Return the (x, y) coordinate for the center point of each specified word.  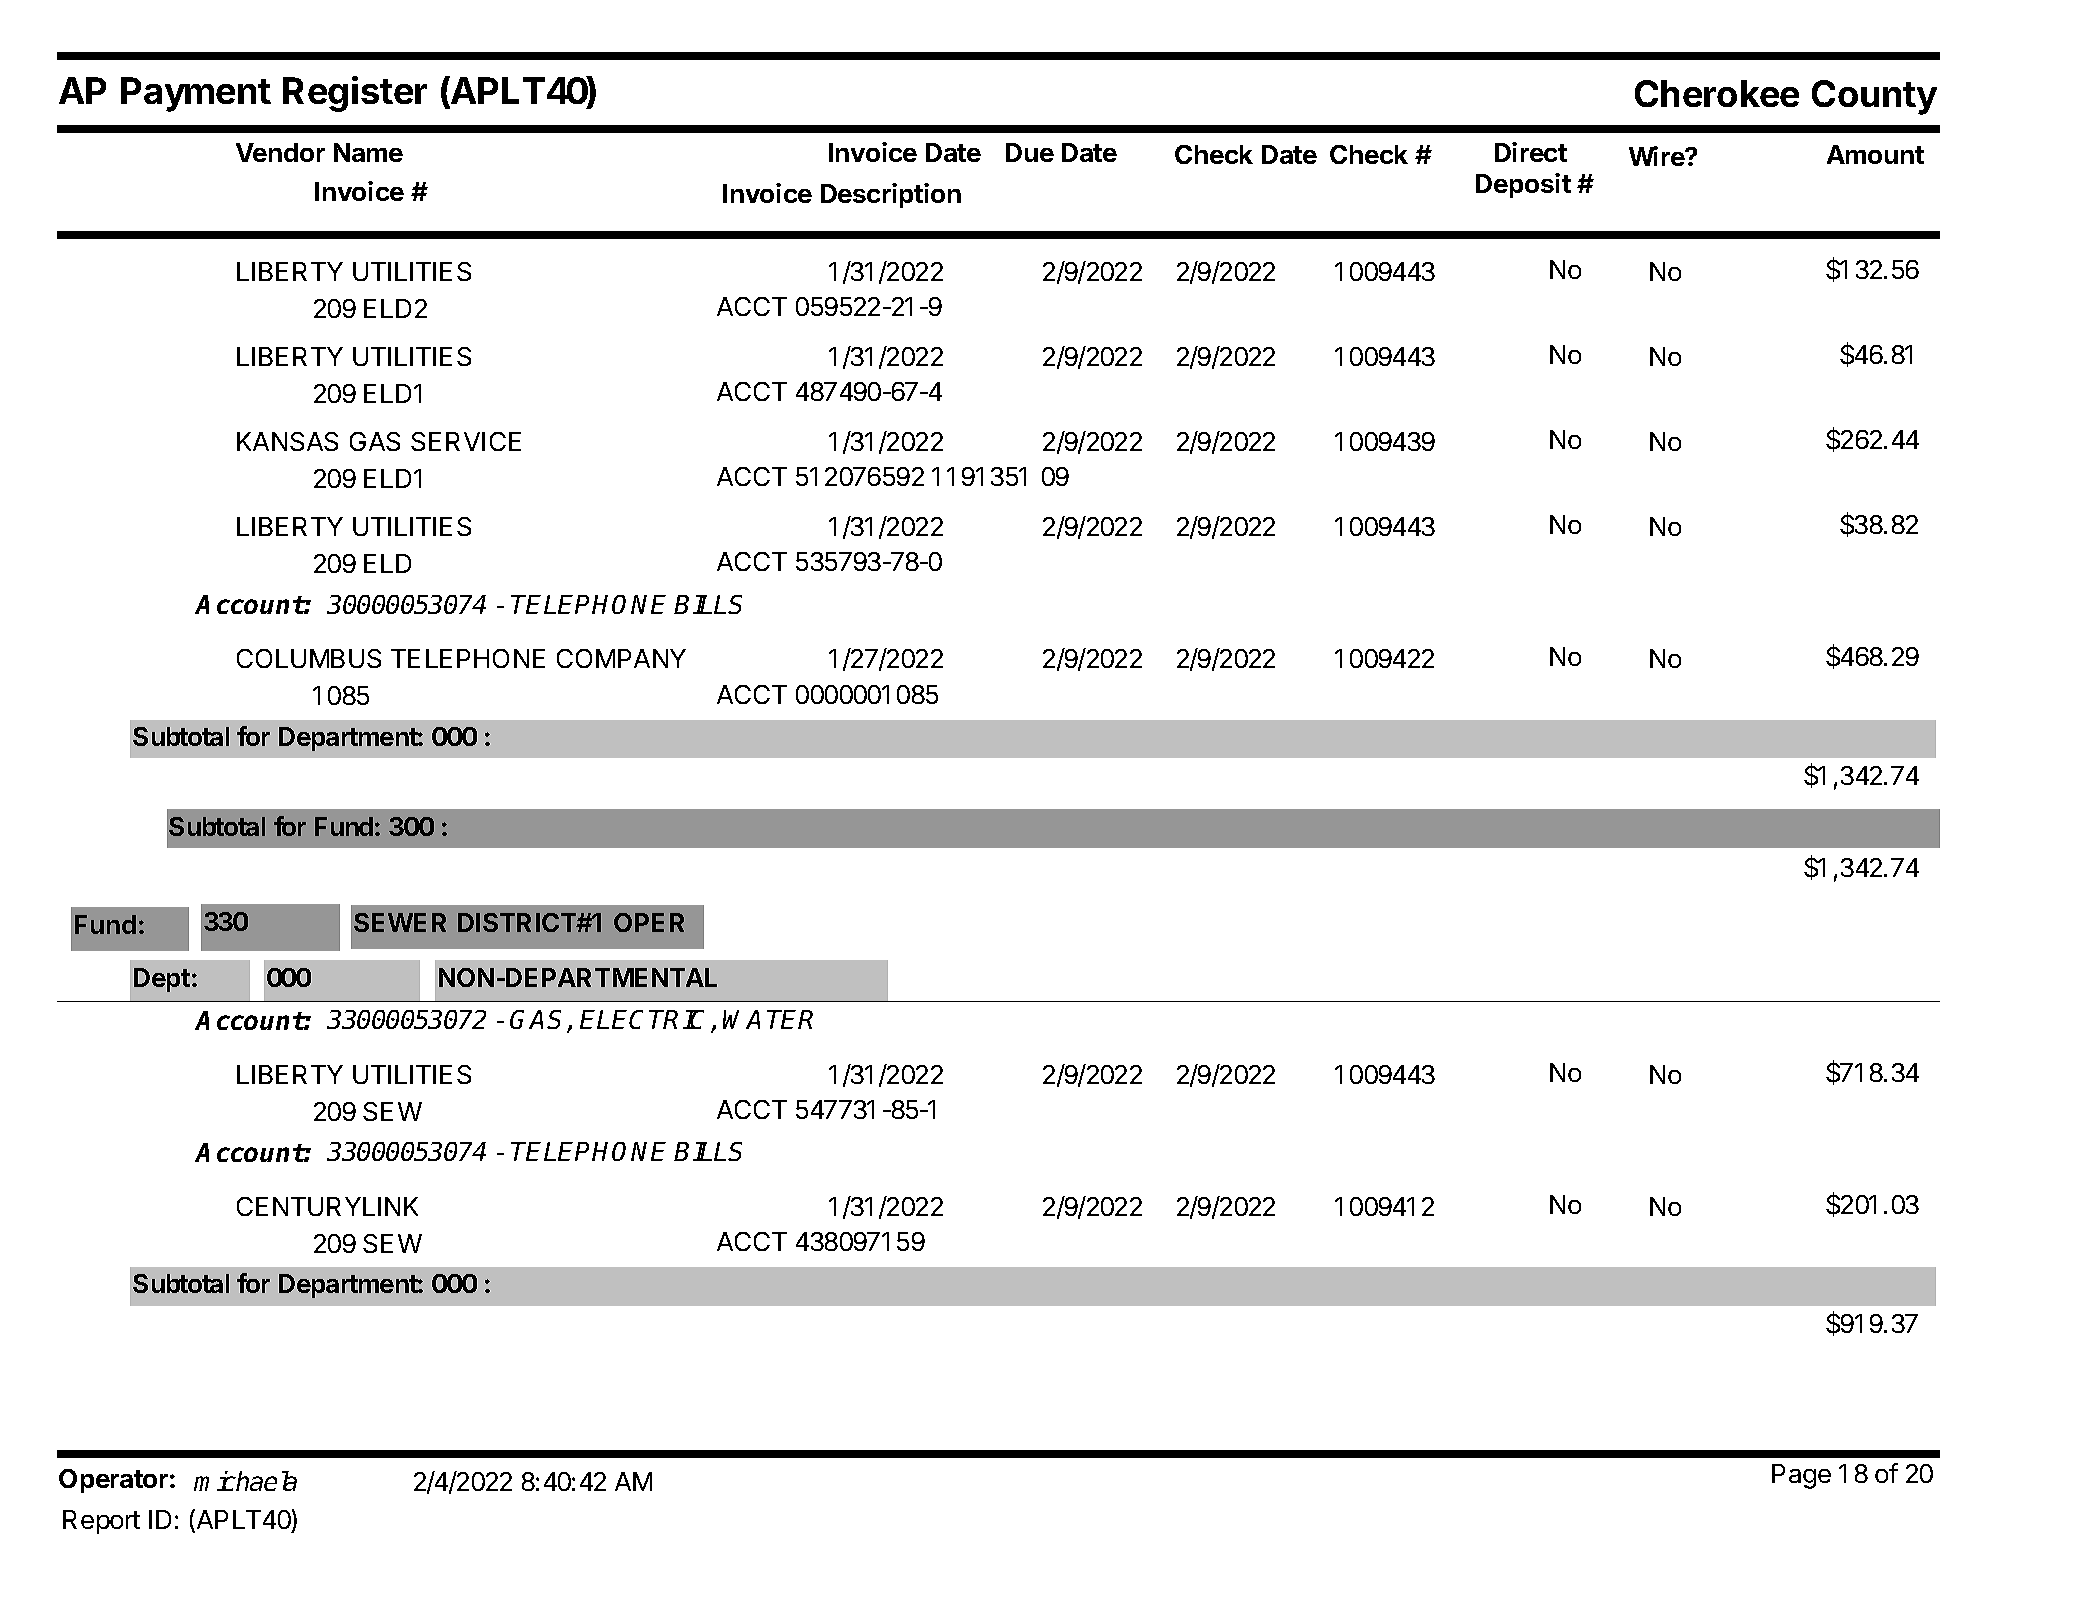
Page (1801, 1476)
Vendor (280, 152)
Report (101, 1522)
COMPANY (621, 658)
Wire (1657, 156)
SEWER (400, 922)
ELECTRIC (646, 1021)
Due (1030, 152)
